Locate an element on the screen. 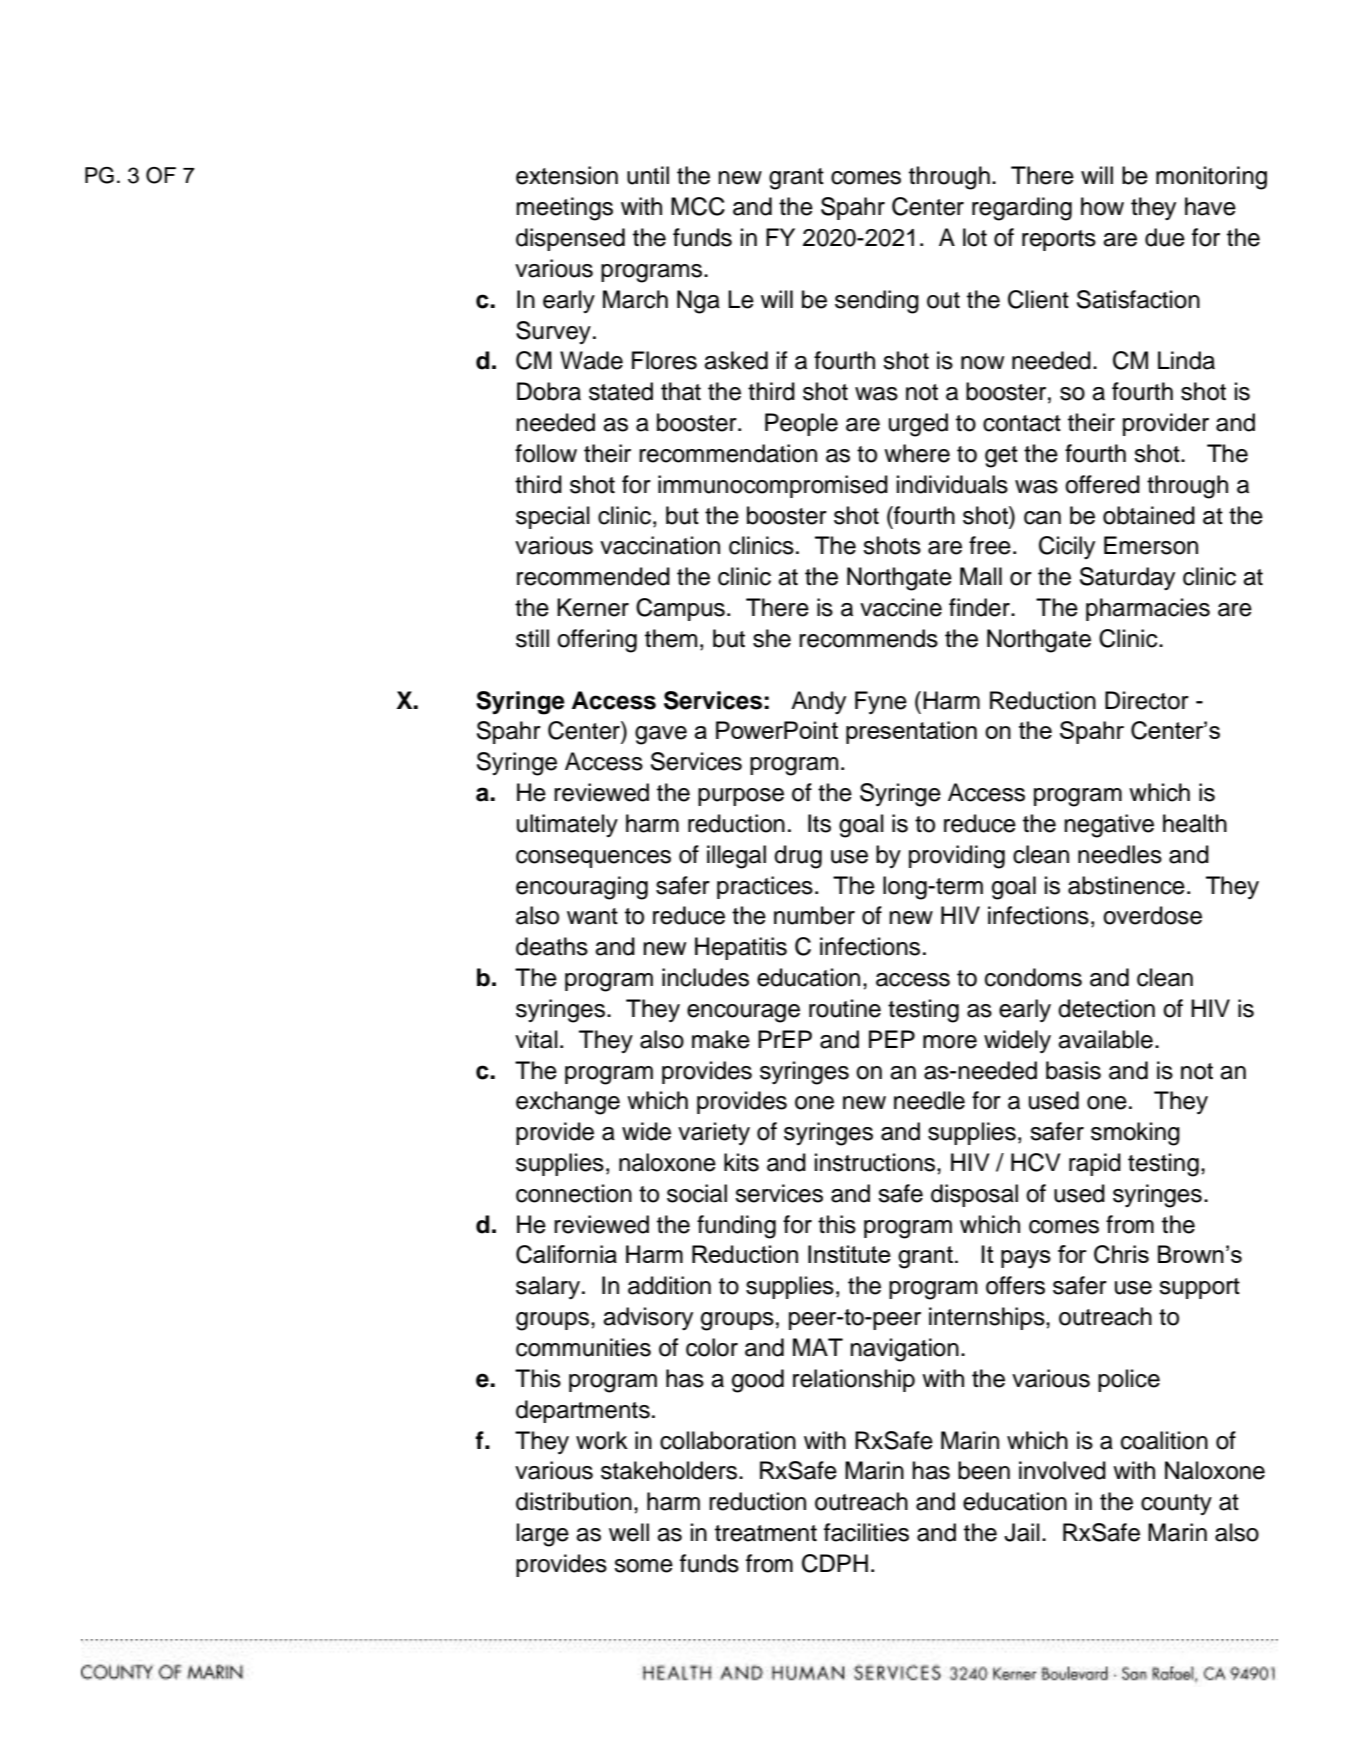 The image size is (1348, 1744). number is located at coordinates (814, 915).
